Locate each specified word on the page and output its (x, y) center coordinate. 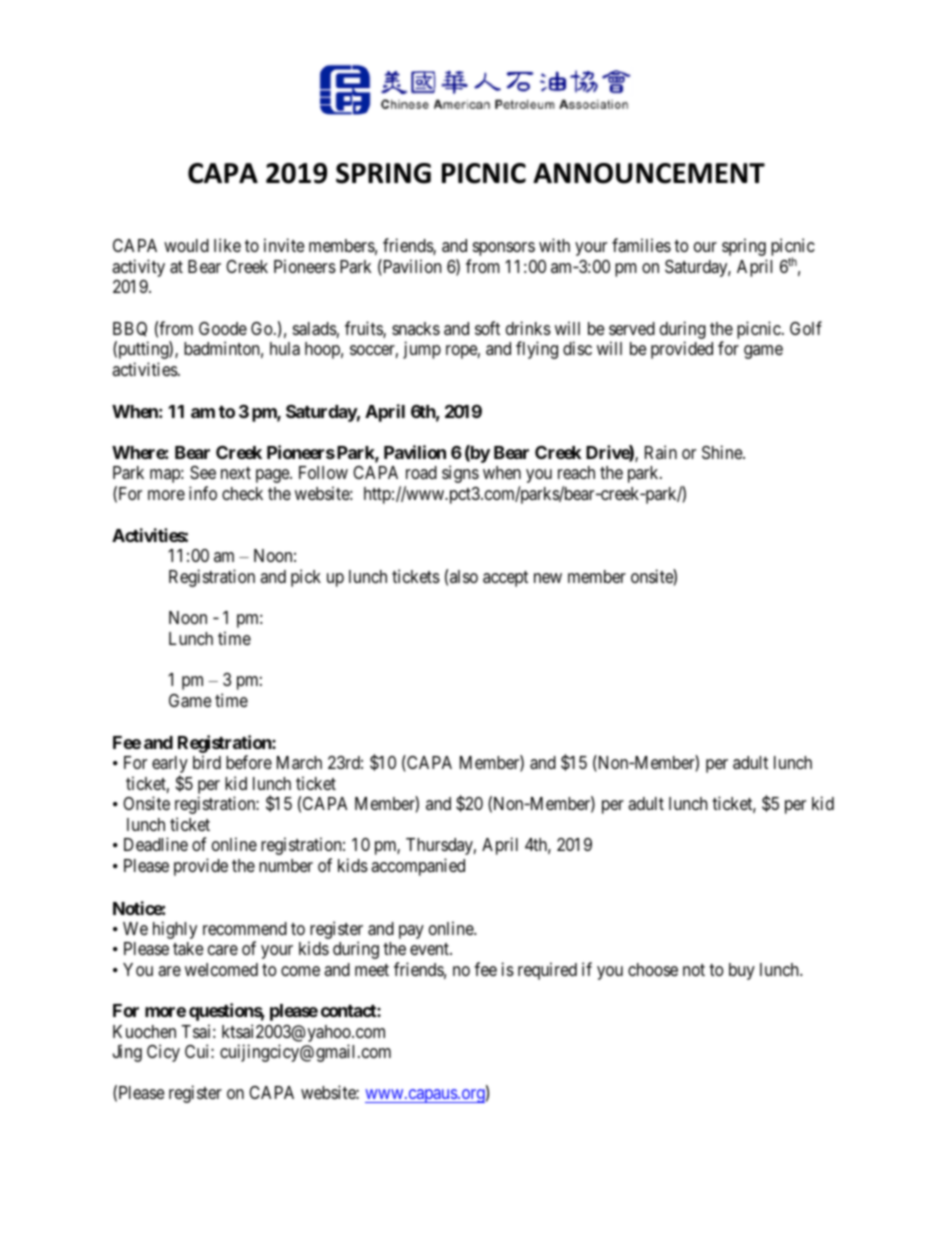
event (430, 949)
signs (460, 474)
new (548, 578)
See (203, 473)
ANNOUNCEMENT (649, 173)
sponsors (504, 249)
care (223, 950)
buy (742, 971)
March (299, 762)
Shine (723, 452)
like (227, 245)
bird (207, 762)
